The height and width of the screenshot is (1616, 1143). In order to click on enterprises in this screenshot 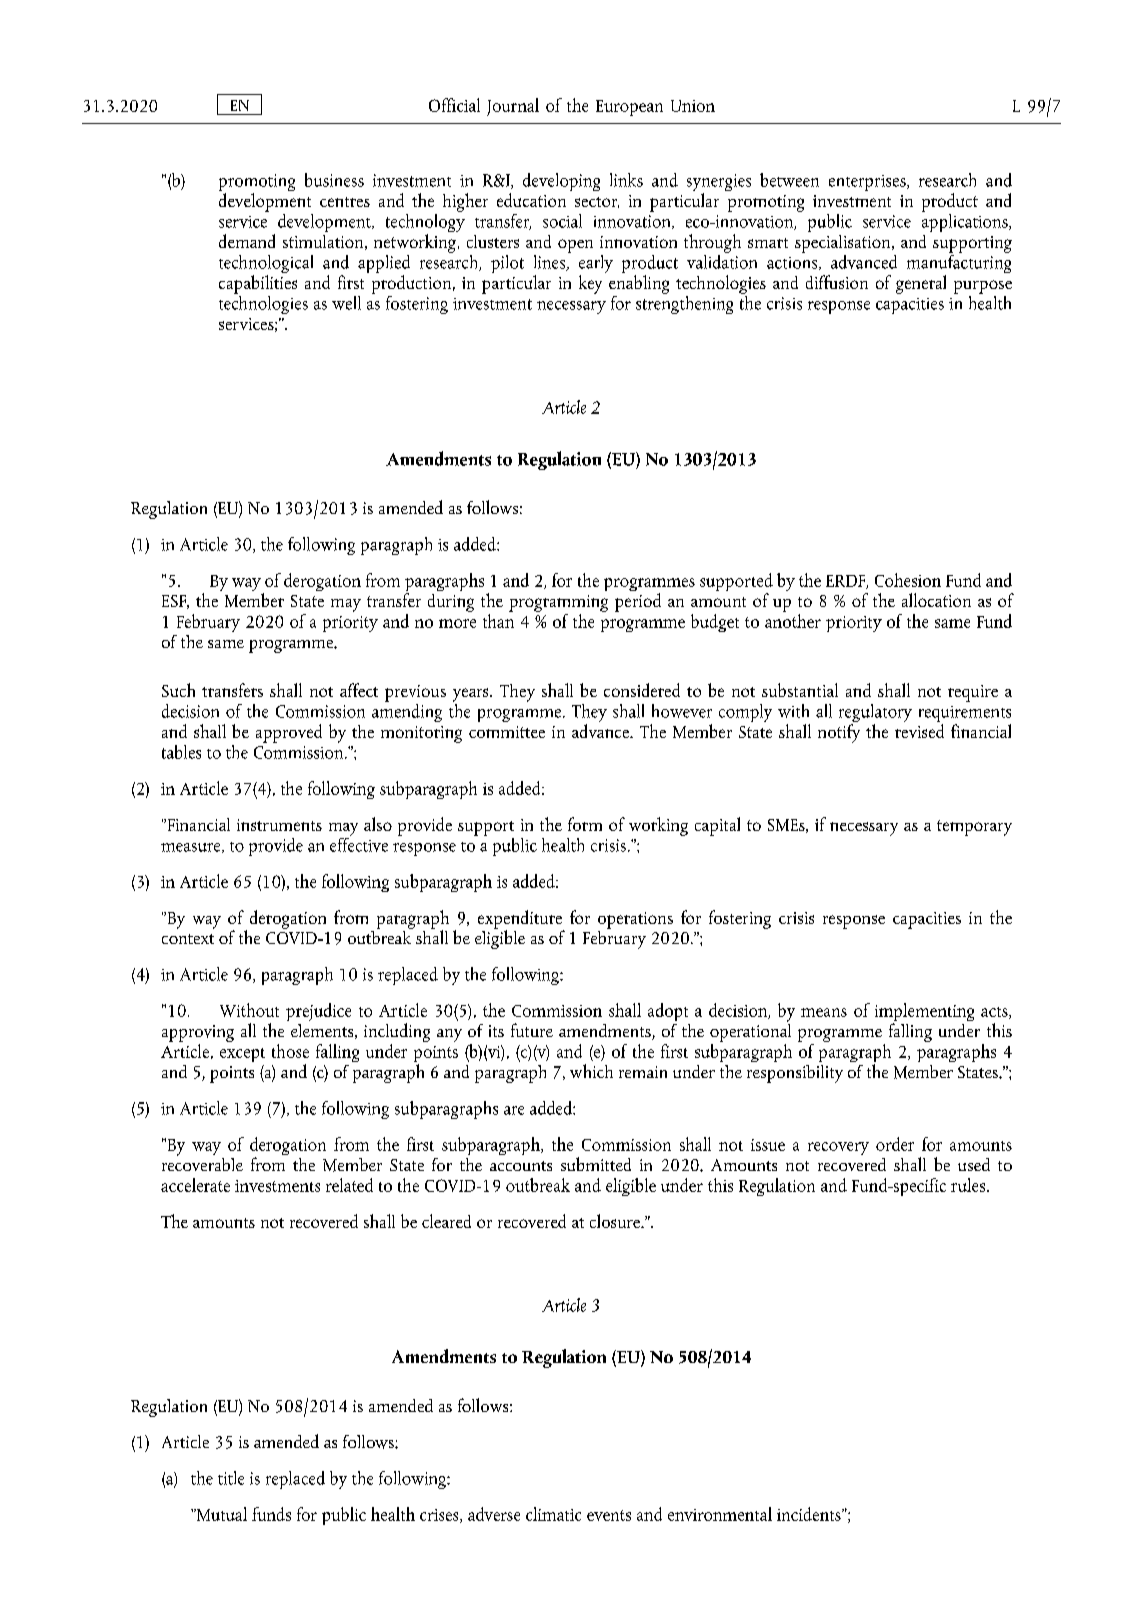, I will do `click(868, 183)`.
